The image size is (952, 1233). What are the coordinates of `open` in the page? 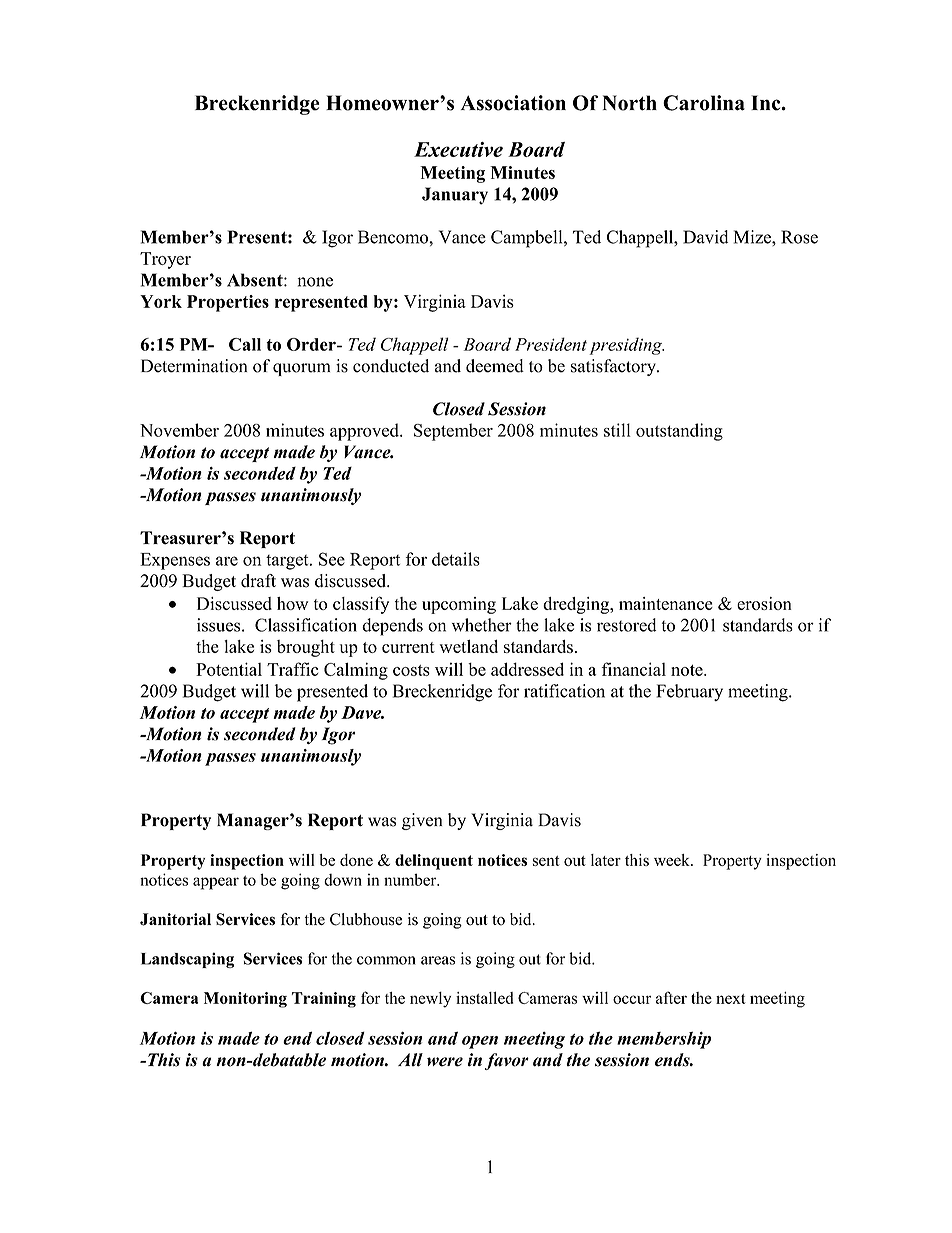 It's located at (480, 1042).
